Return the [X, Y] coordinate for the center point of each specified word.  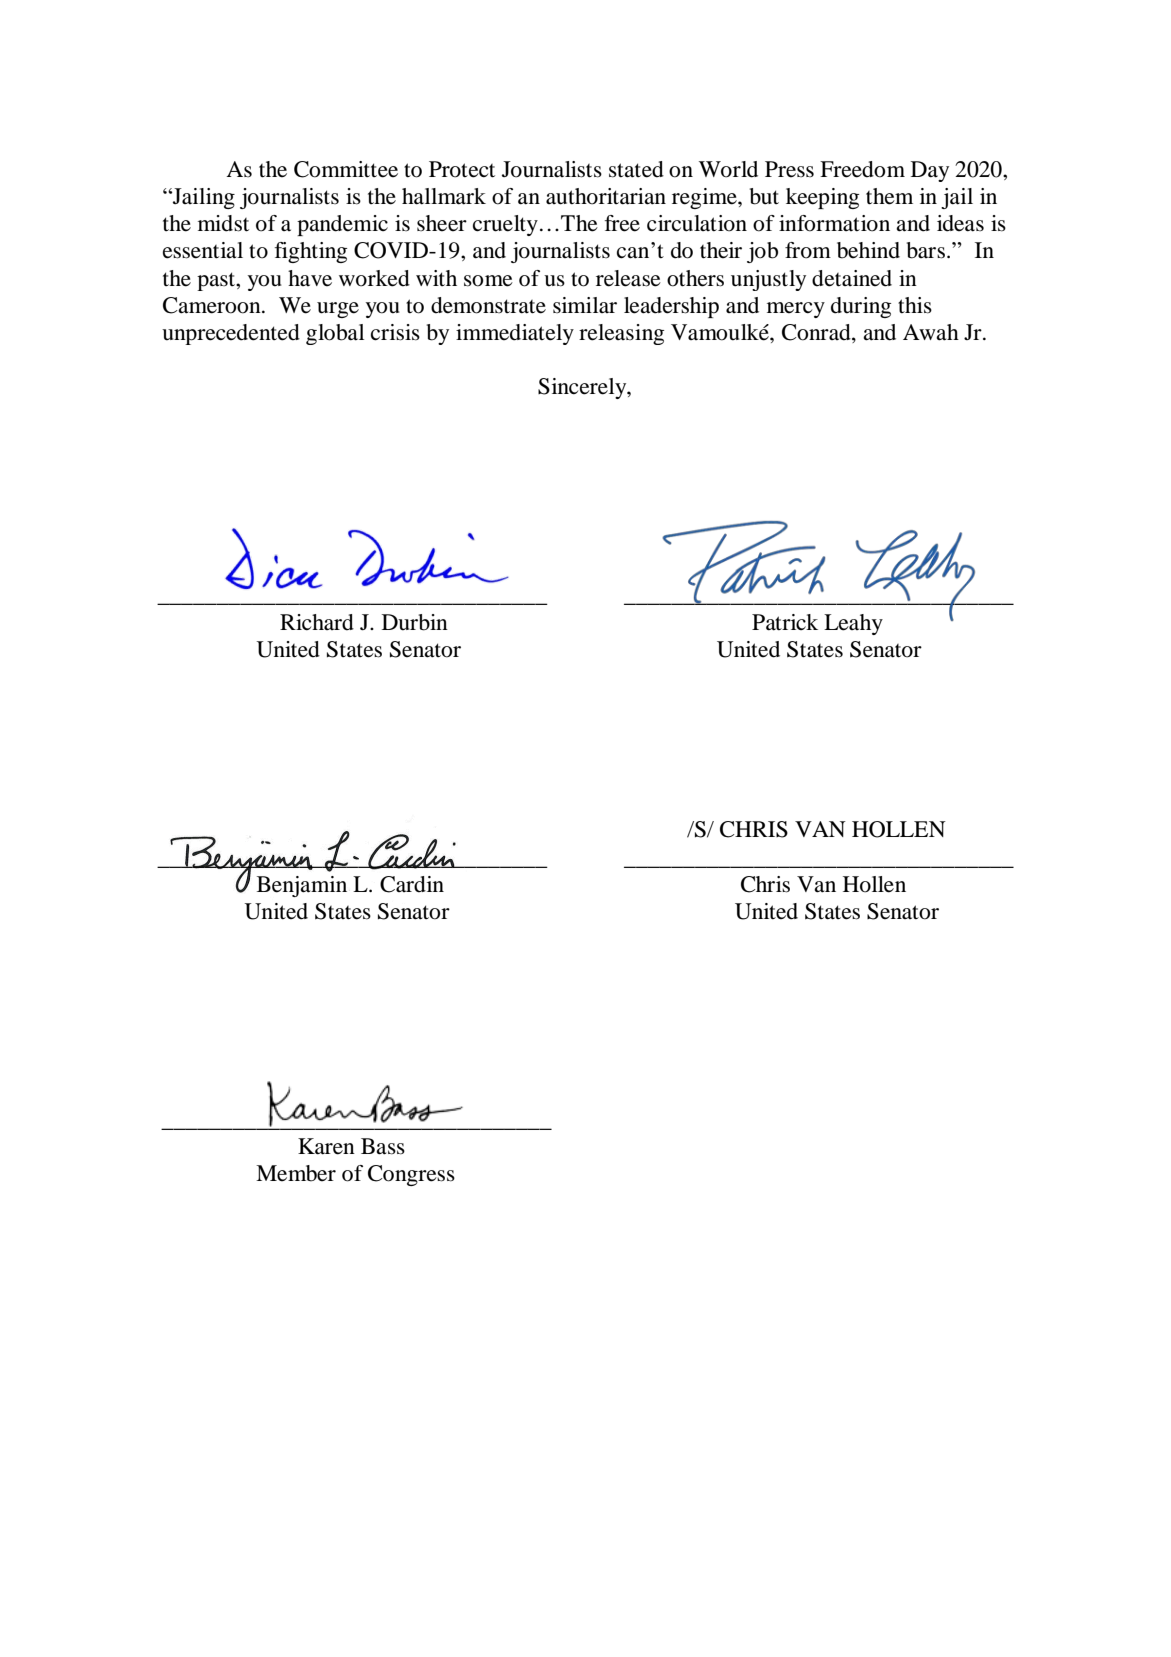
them [889, 196]
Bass [383, 1146]
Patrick [785, 622]
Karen [326, 1146]
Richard [317, 622]
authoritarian [606, 196]
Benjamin [302, 886]
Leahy [853, 624]
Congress [411, 1175]
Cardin [412, 884]
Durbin [415, 622]
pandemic [342, 225]
